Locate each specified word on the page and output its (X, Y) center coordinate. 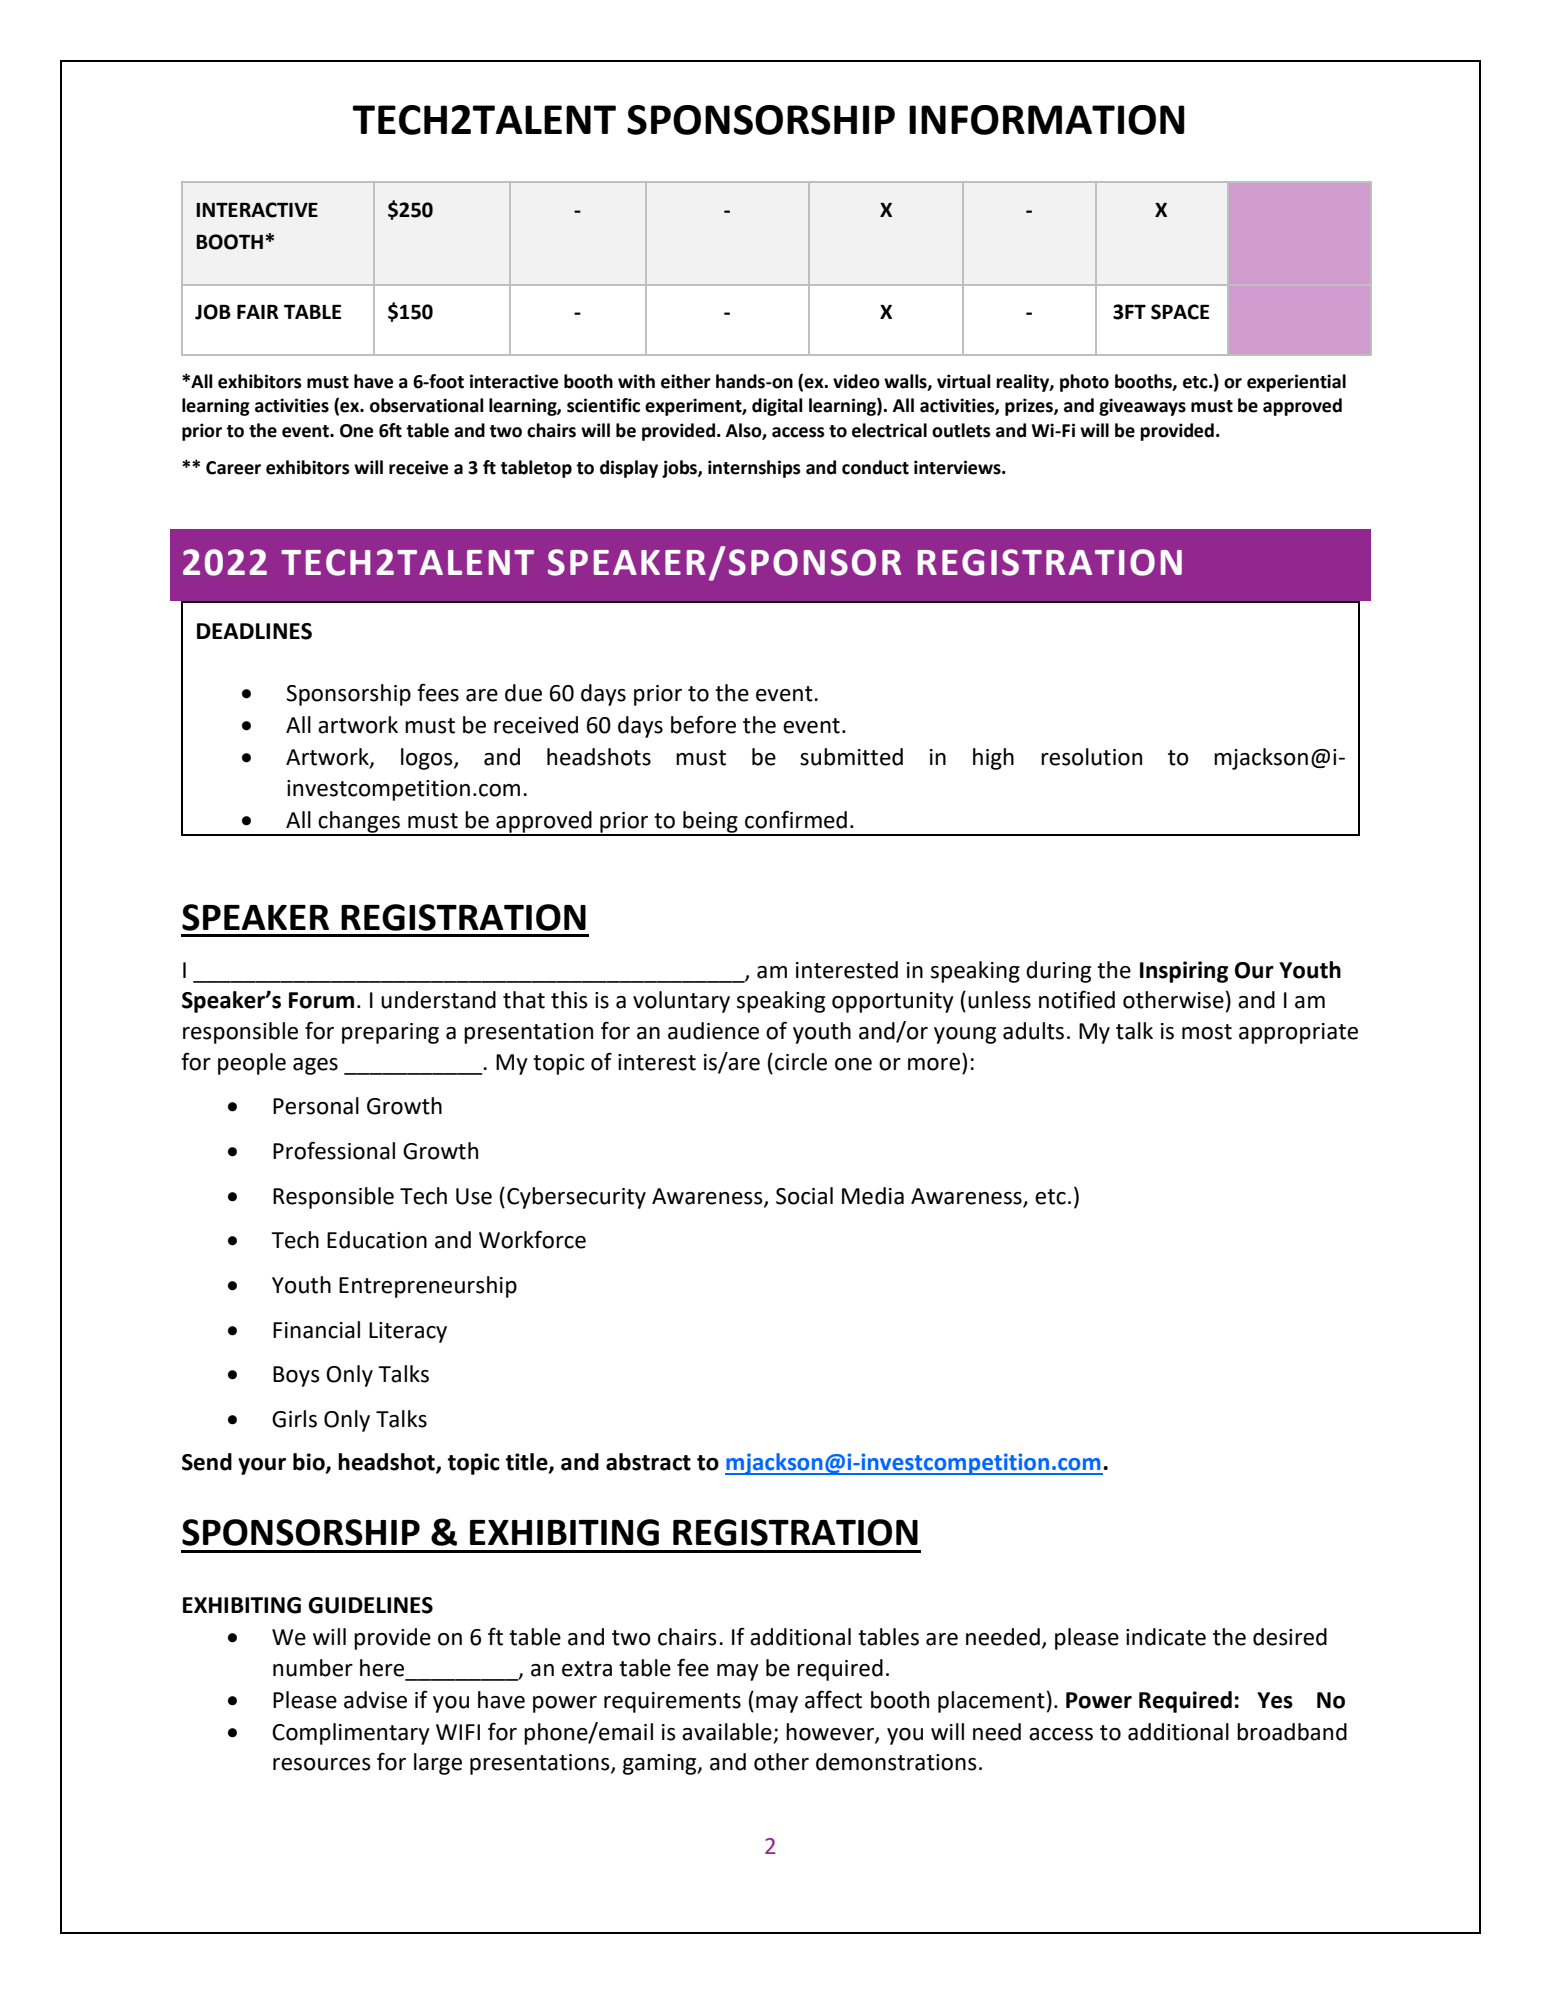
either (686, 381)
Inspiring (1184, 972)
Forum (321, 1000)
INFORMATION (1047, 120)
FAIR (258, 312)
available (727, 1732)
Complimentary (351, 1734)
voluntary (681, 1002)
